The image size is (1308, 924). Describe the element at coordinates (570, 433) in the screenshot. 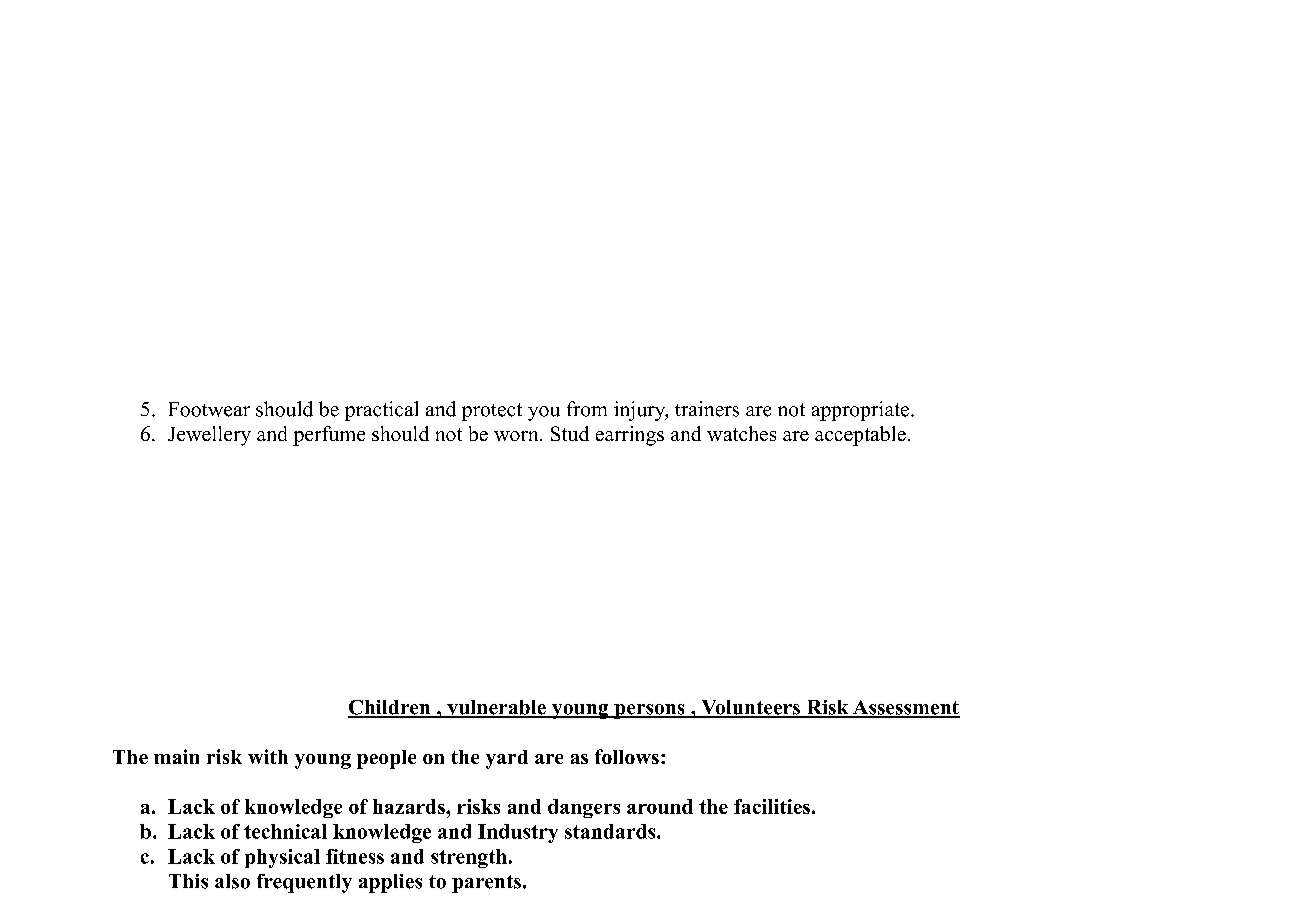

I see `Stud` at that location.
